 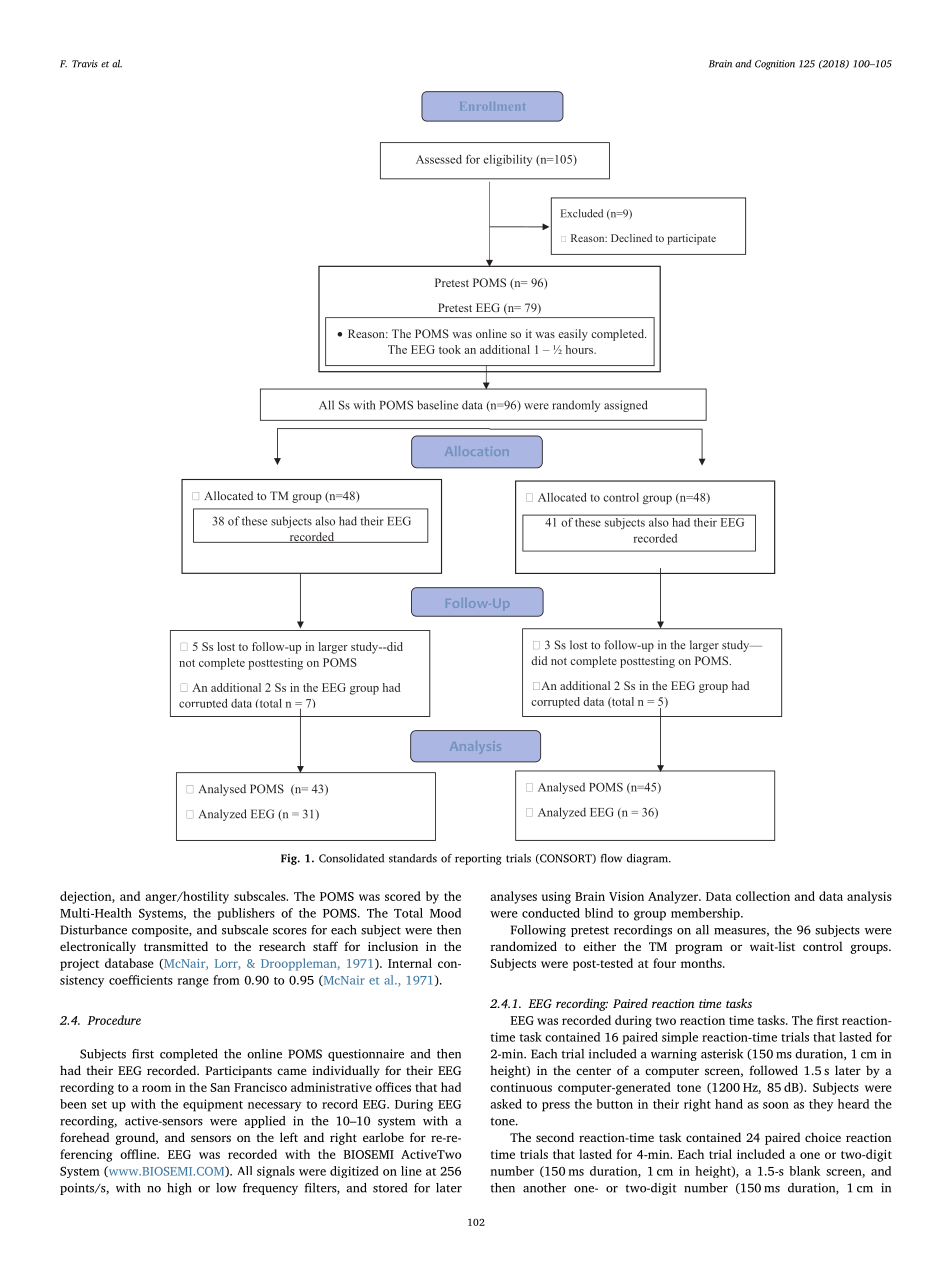 What do you see at coordinates (691, 239) in the screenshot?
I see `participate` at bounding box center [691, 239].
